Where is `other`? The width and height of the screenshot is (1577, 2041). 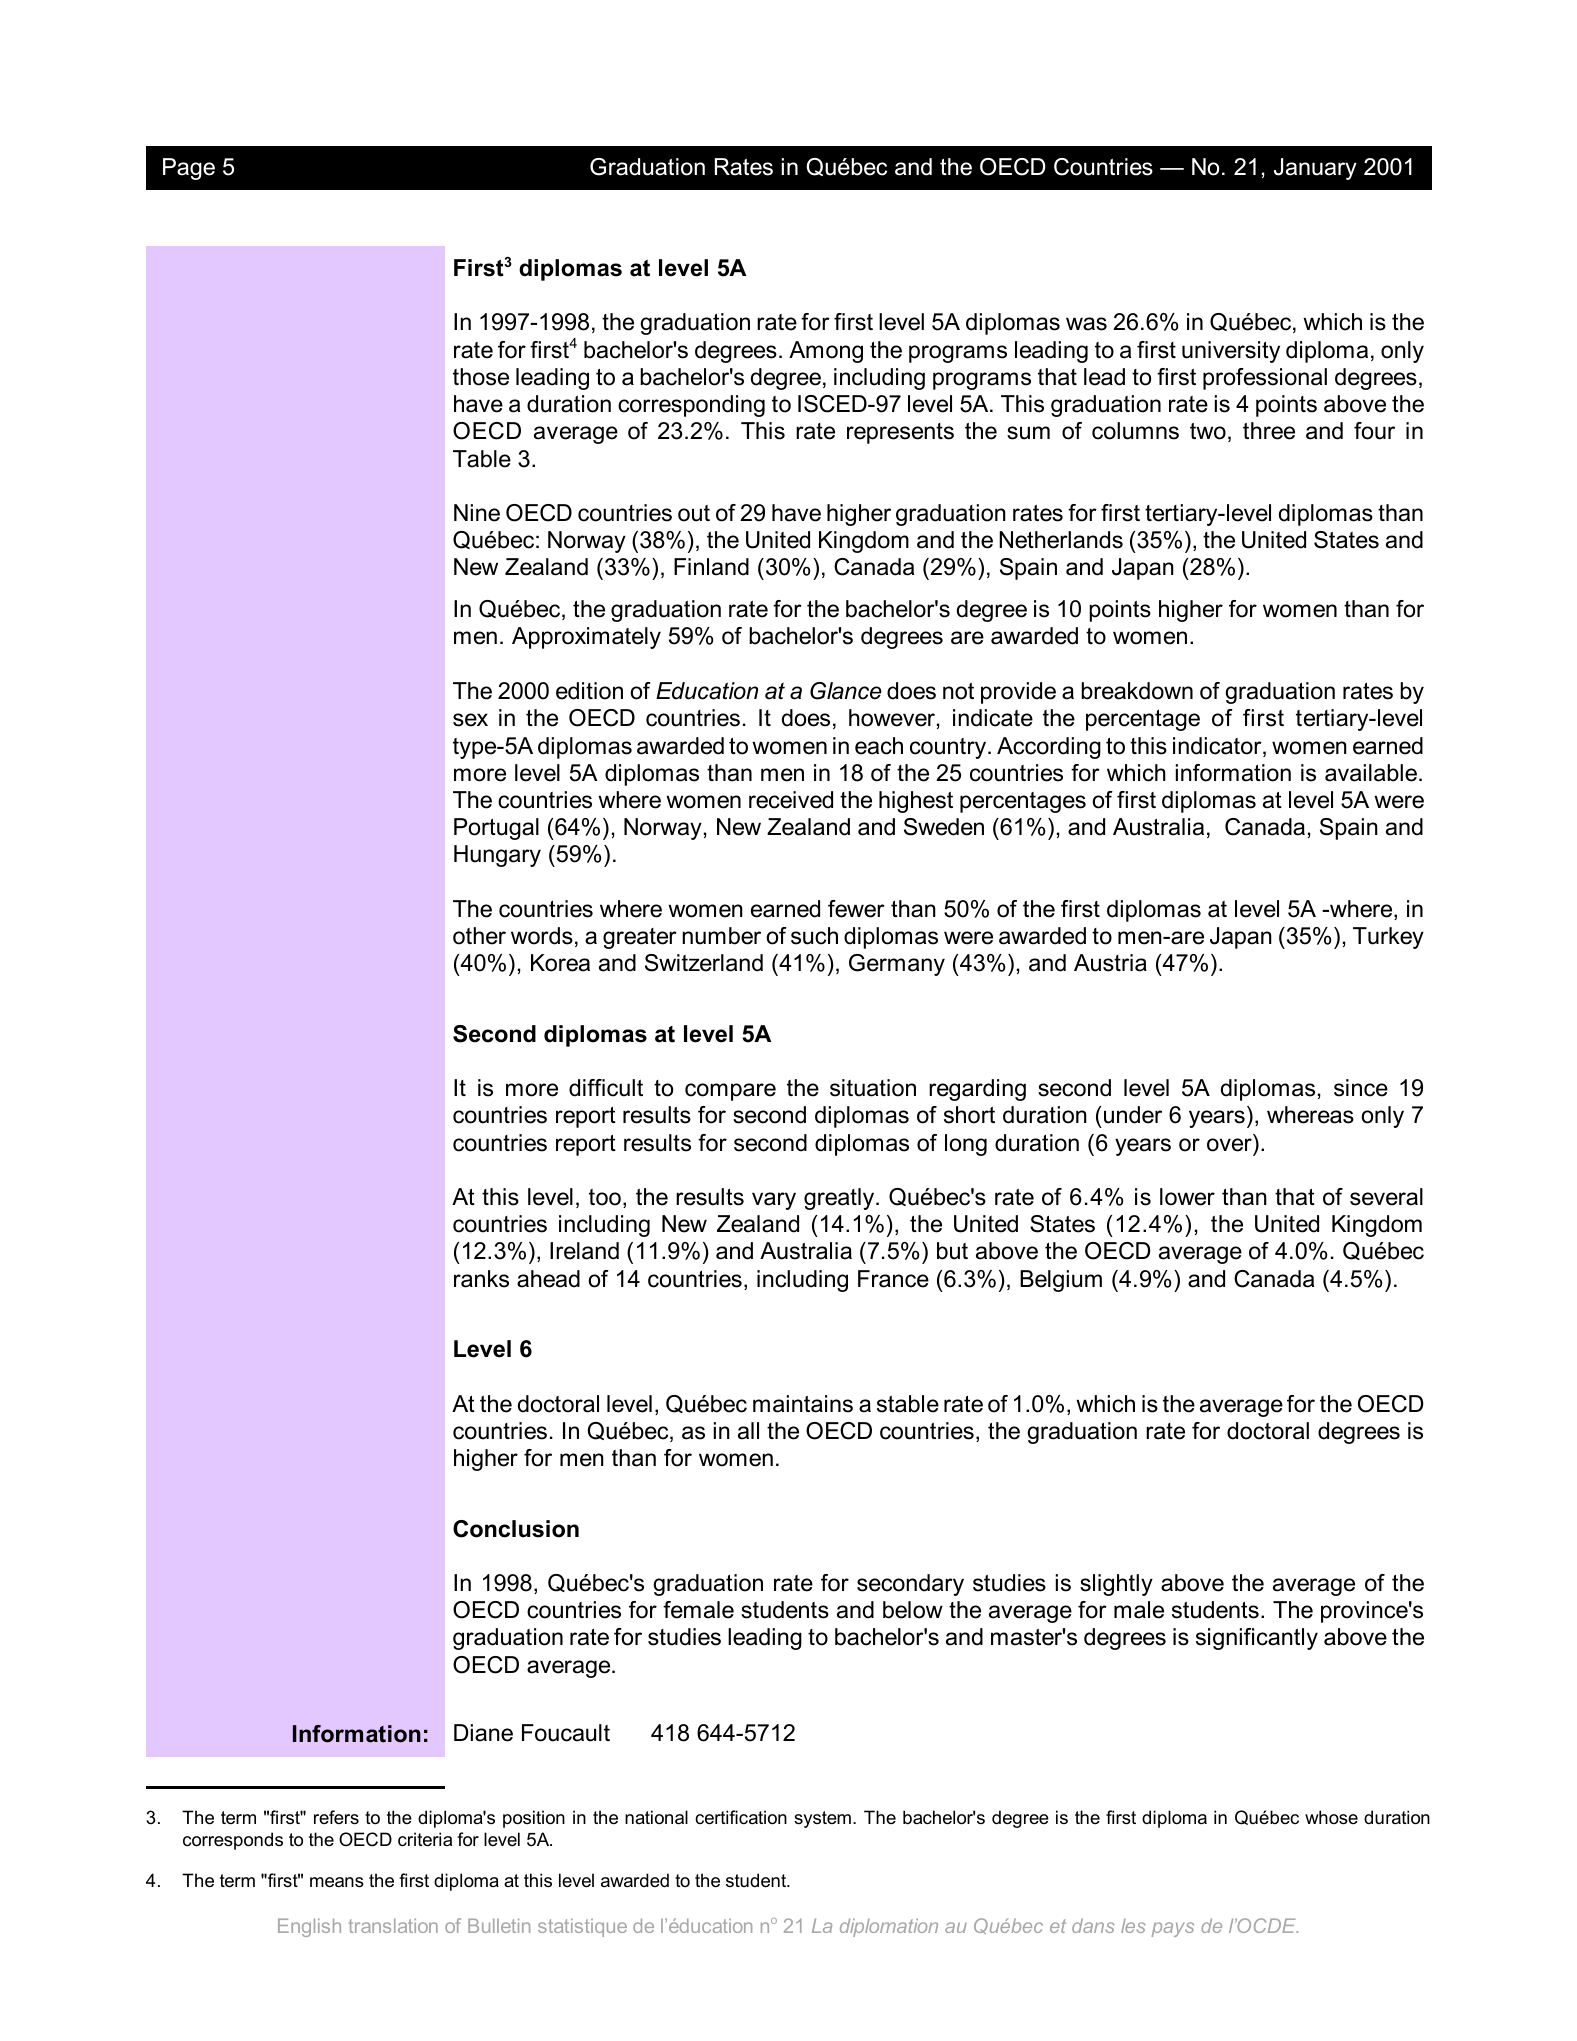 other is located at coordinates (479, 936).
